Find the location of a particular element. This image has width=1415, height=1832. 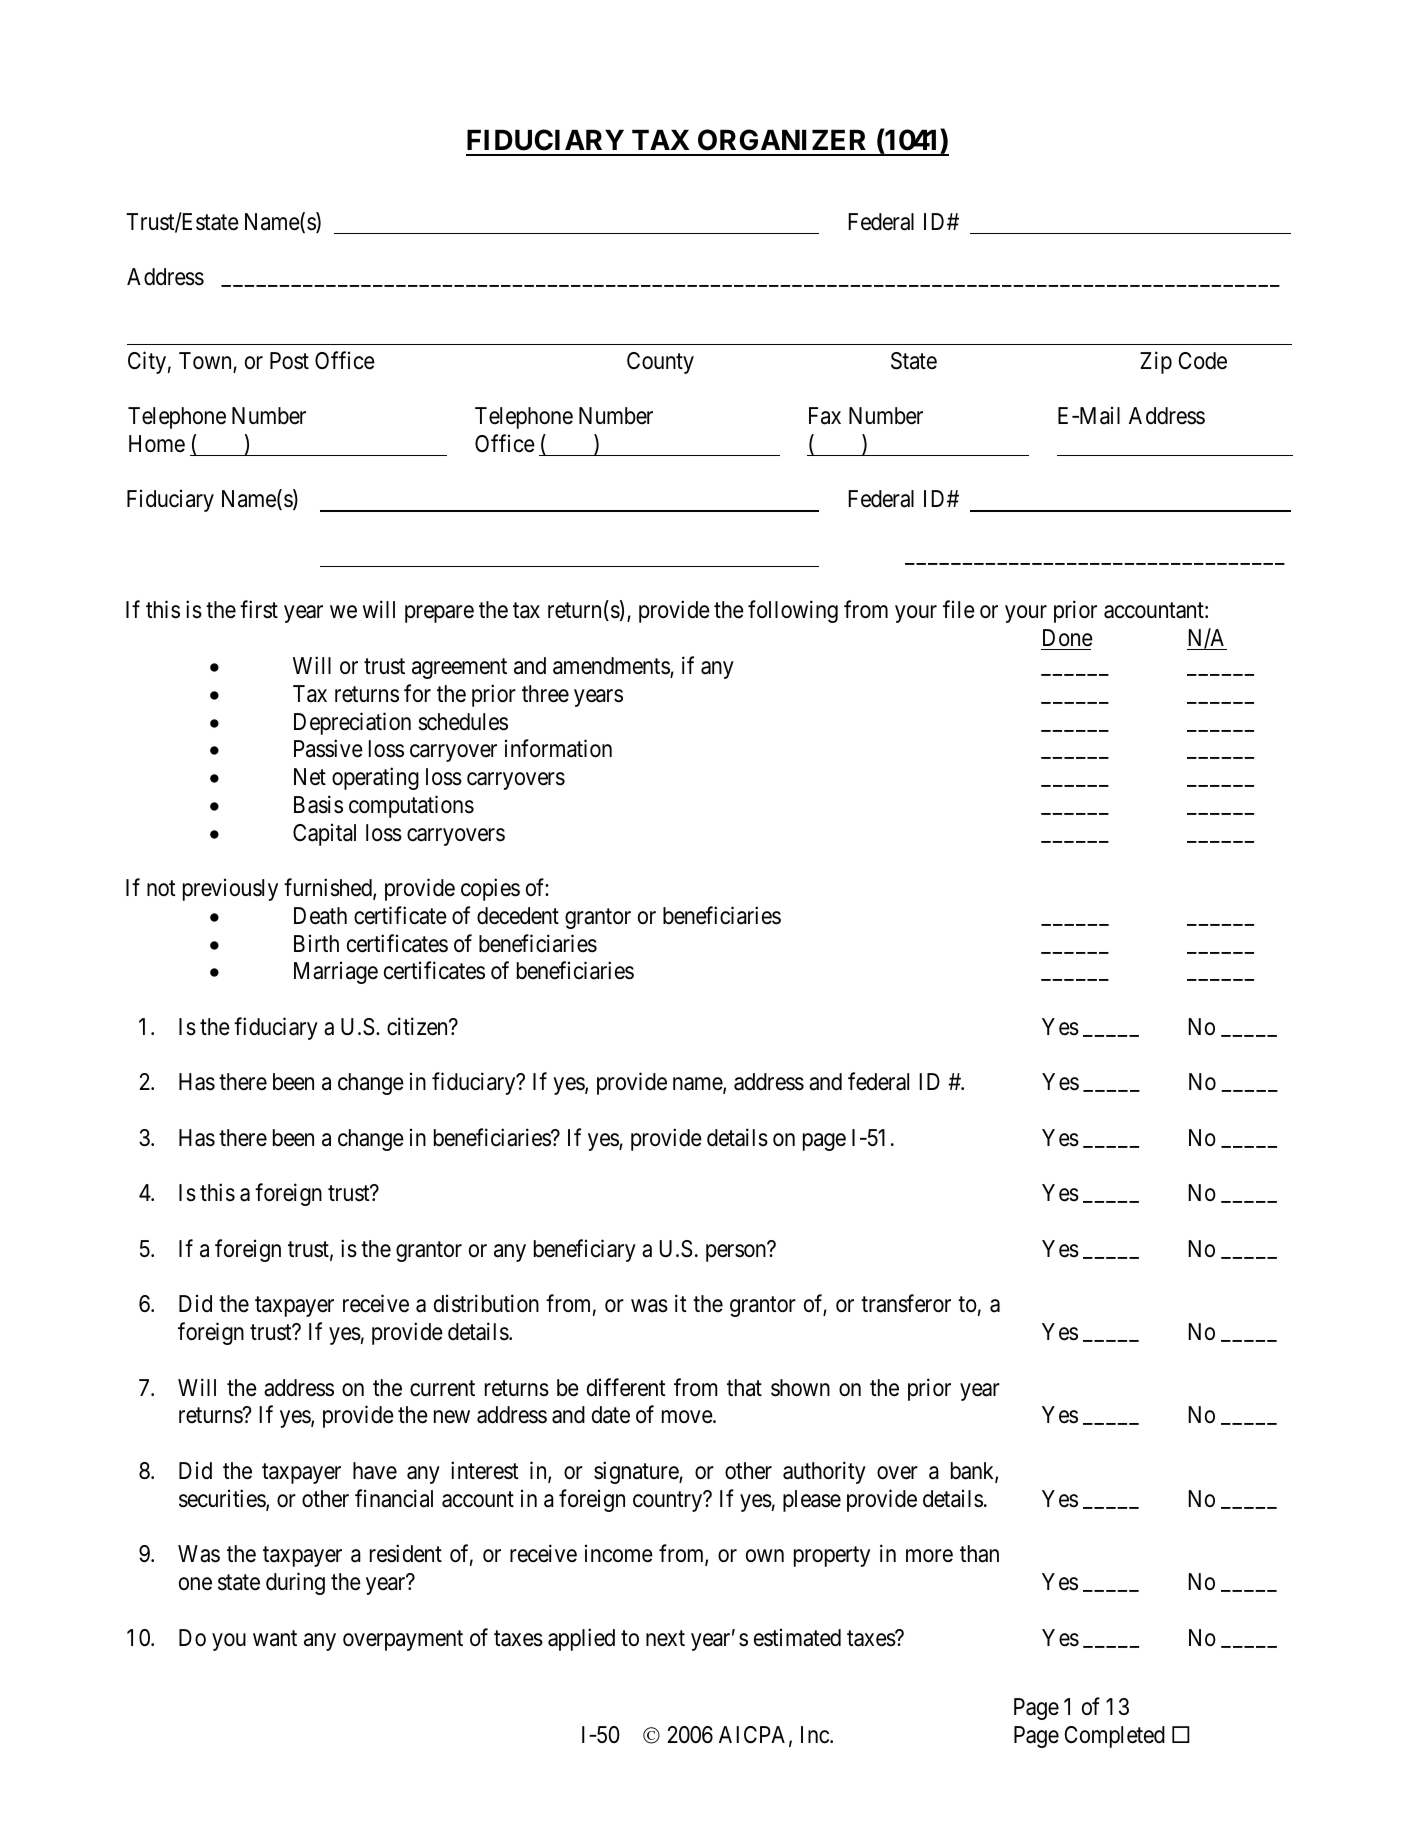

Marriage is located at coordinates (336, 973).
